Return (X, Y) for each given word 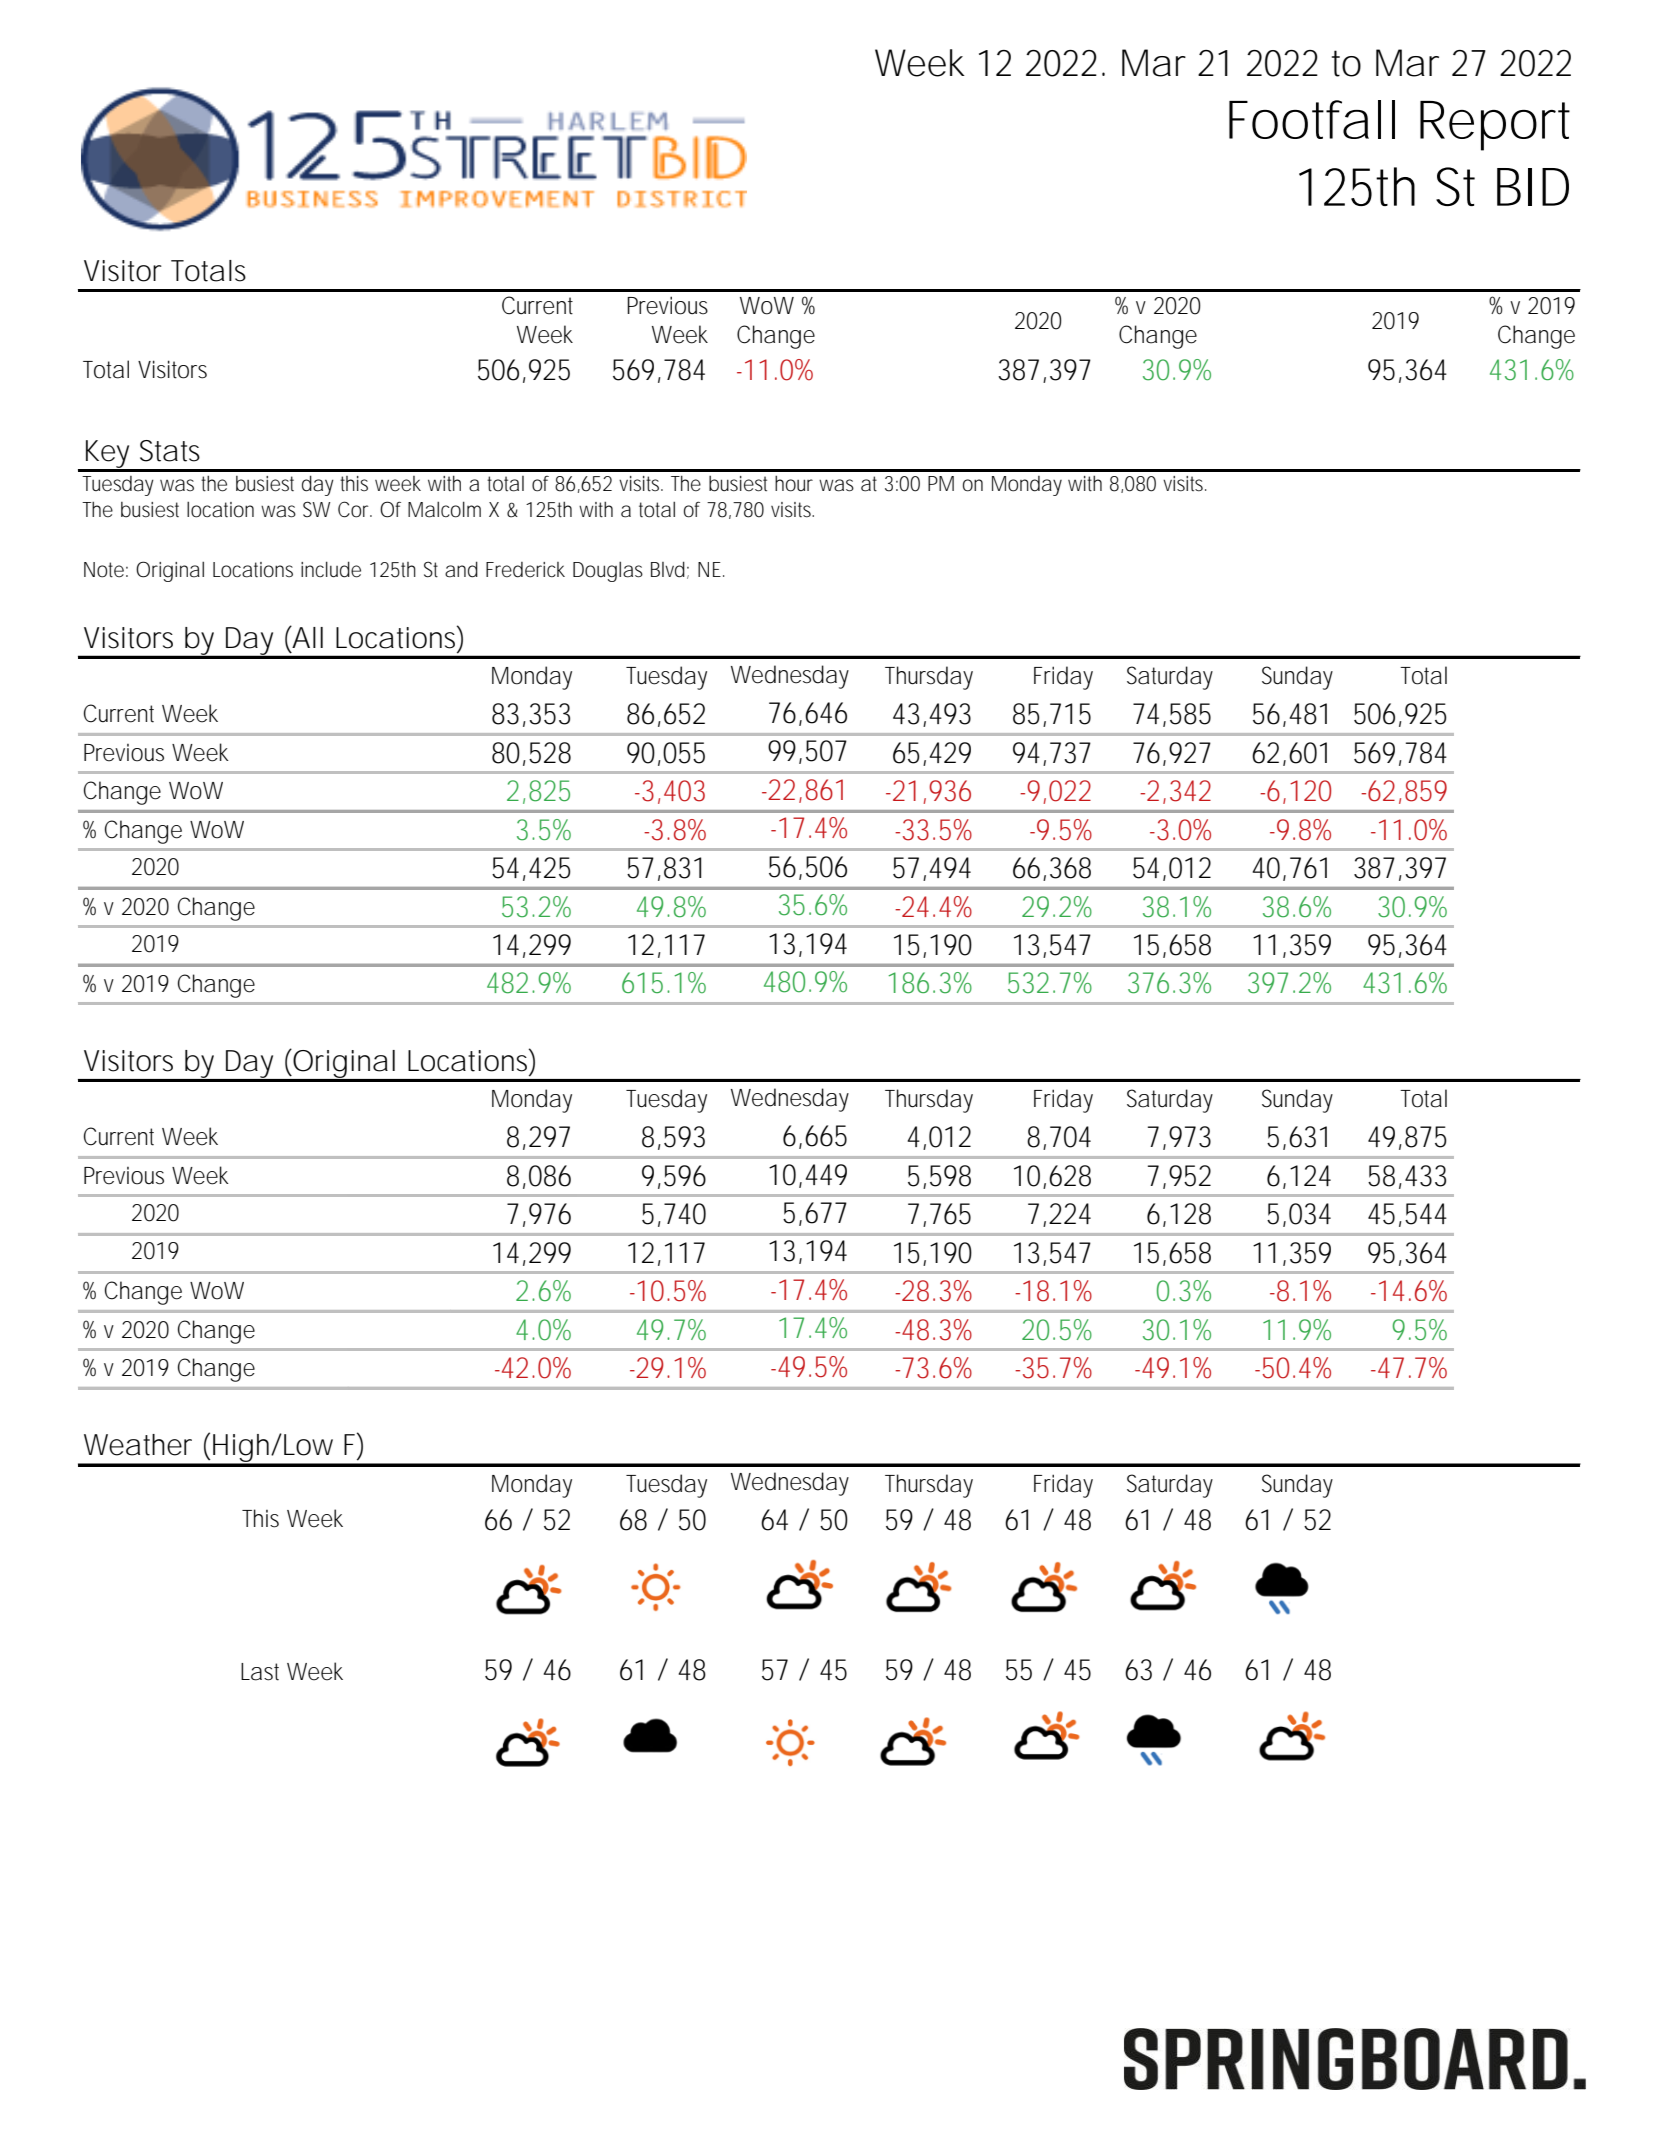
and (461, 569)
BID (1533, 187)
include (331, 569)
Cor (355, 509)
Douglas (608, 571)
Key (109, 455)
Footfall (1312, 119)
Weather (138, 1445)
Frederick (525, 570)
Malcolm (444, 509)
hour (794, 483)
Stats (170, 451)
